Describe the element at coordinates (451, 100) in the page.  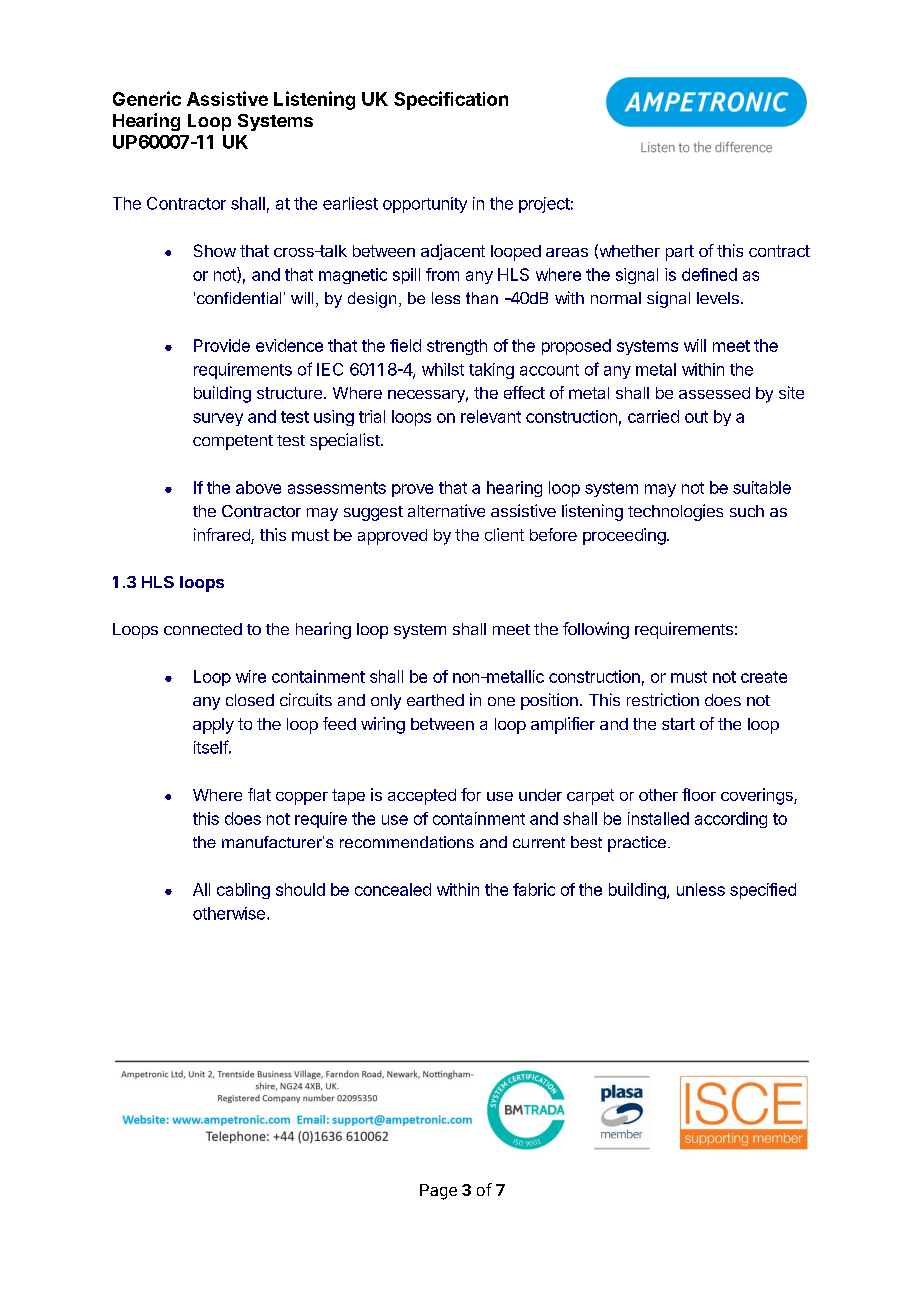
I see `Specification` at that location.
